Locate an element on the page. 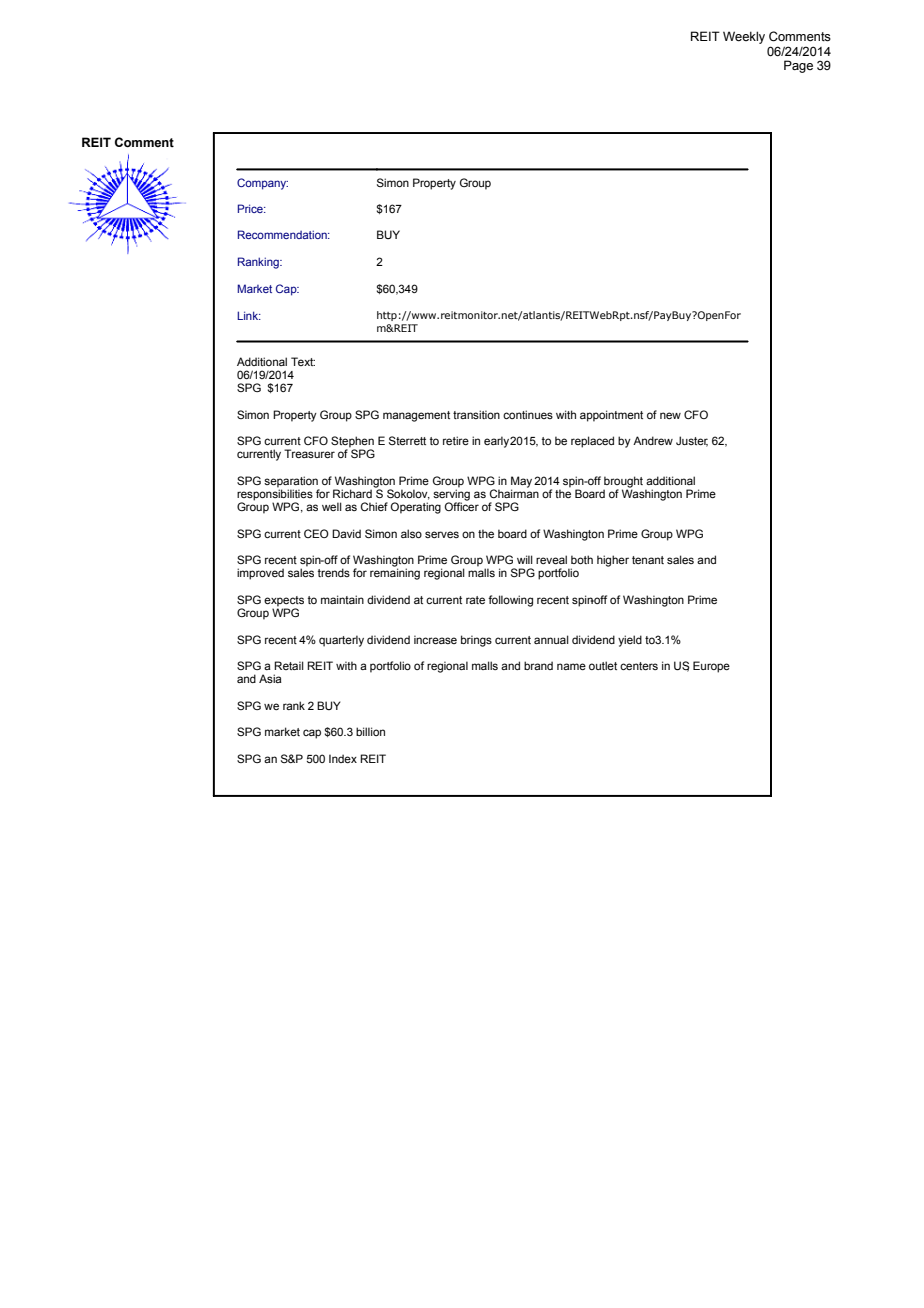 The width and height of the page is (924, 1308). brand is located at coordinates (538, 665).
